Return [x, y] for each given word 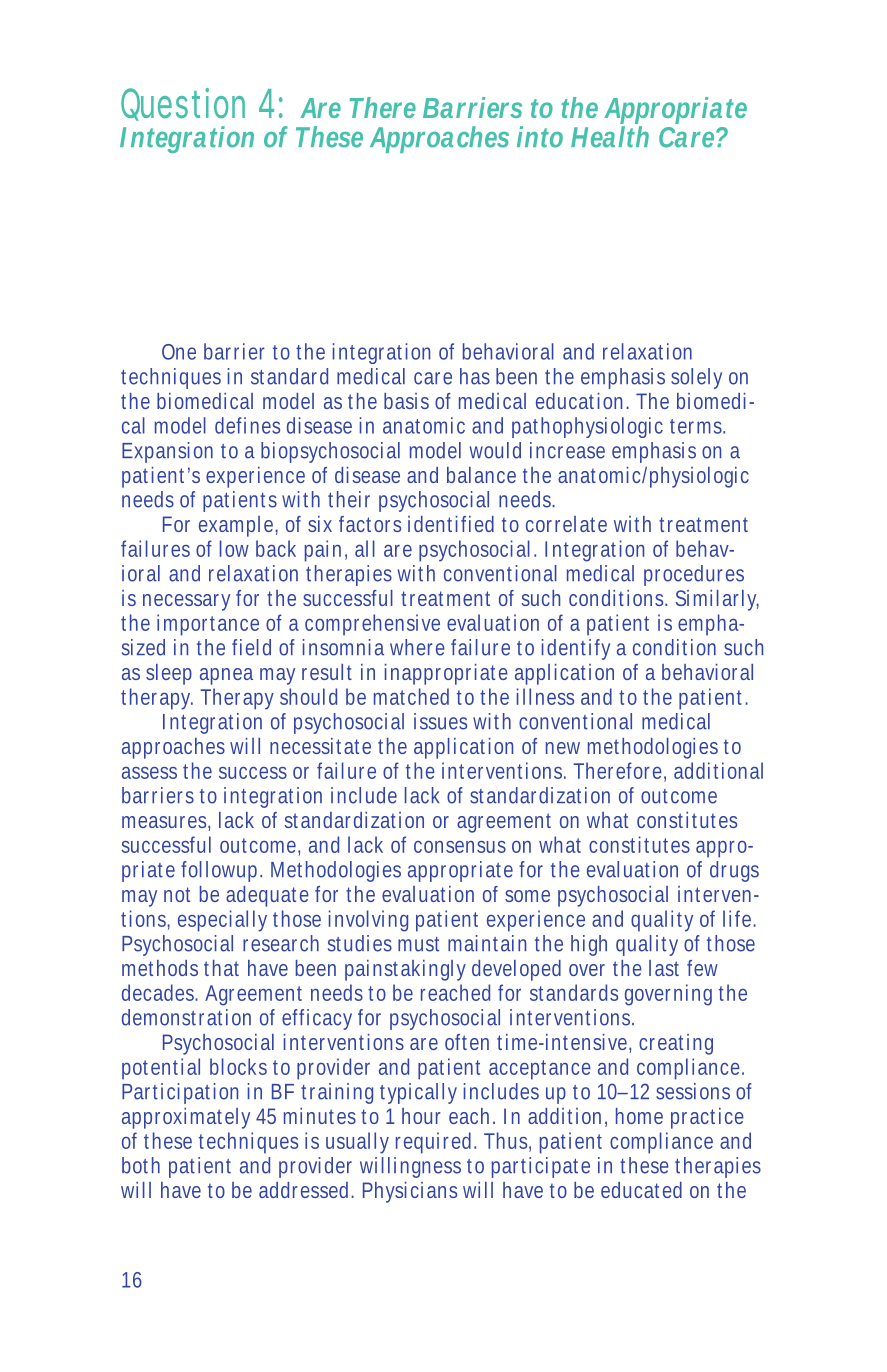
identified [451, 524]
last [664, 968]
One [179, 352]
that [221, 968]
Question [183, 104]
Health [610, 135]
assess [149, 773]
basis [406, 401]
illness [545, 696]
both [141, 1165]
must [418, 944]
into [540, 137]
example [238, 526]
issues [440, 721]
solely [696, 378]
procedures [694, 575]
